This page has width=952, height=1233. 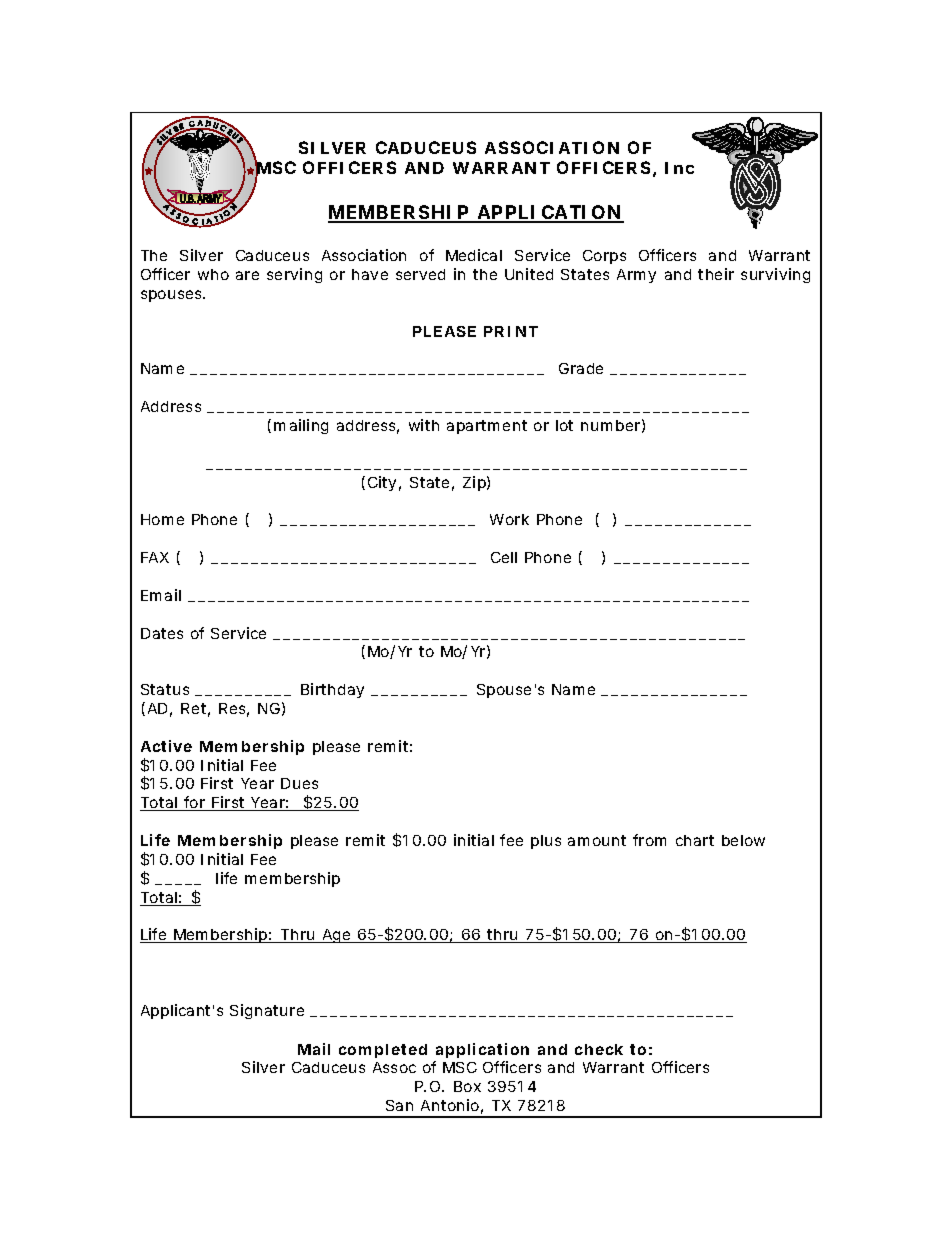 I want to click on Signature, so click(x=267, y=1011).
